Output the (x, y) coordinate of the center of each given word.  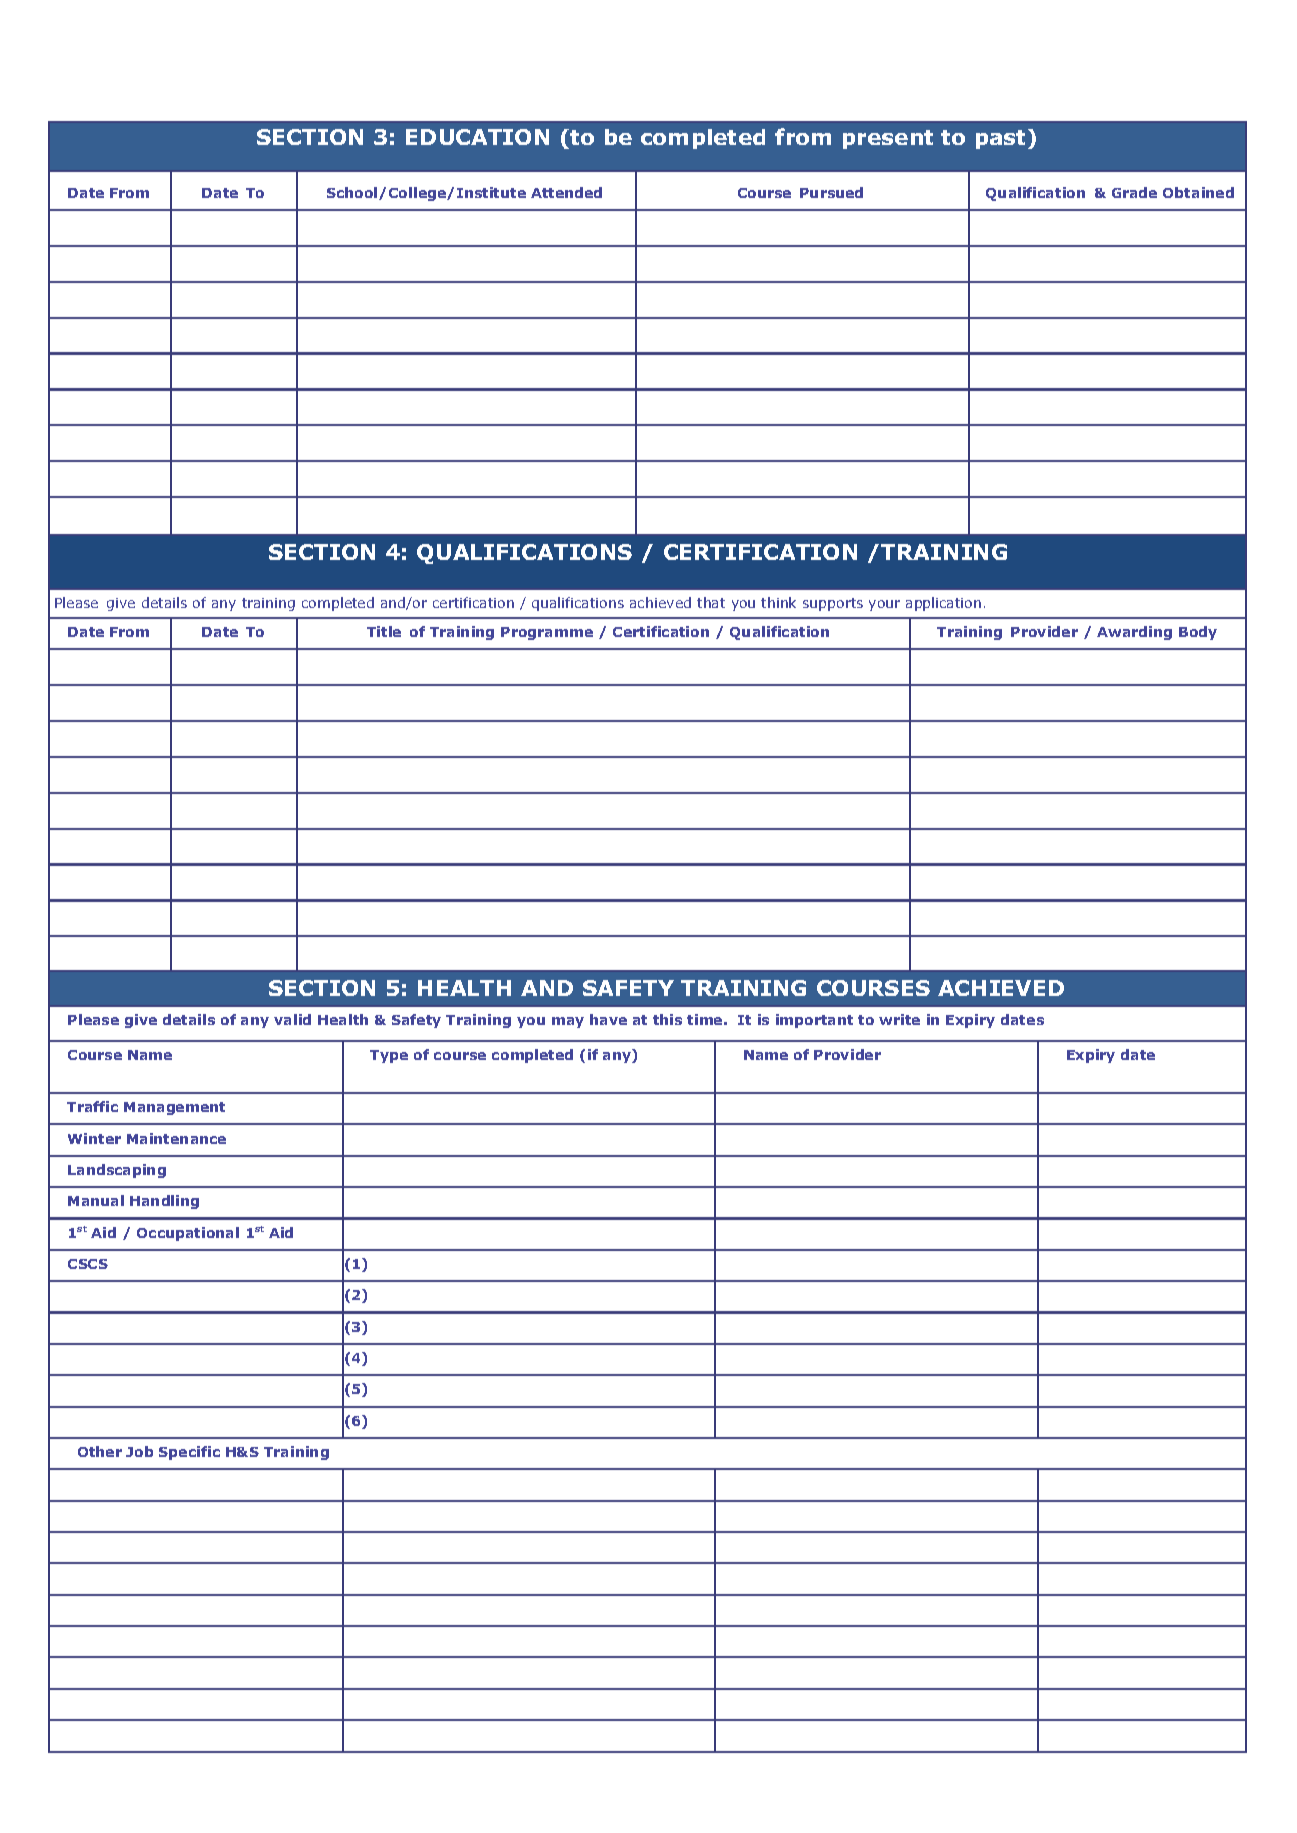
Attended (566, 192)
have (608, 1019)
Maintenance (176, 1138)
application (943, 604)
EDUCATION (477, 137)
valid (292, 1019)
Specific (189, 1453)
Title (384, 631)
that (711, 602)
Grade (1134, 192)
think (778, 602)
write (899, 1019)
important (814, 1021)
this (667, 1019)
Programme (547, 633)
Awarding (1134, 633)
